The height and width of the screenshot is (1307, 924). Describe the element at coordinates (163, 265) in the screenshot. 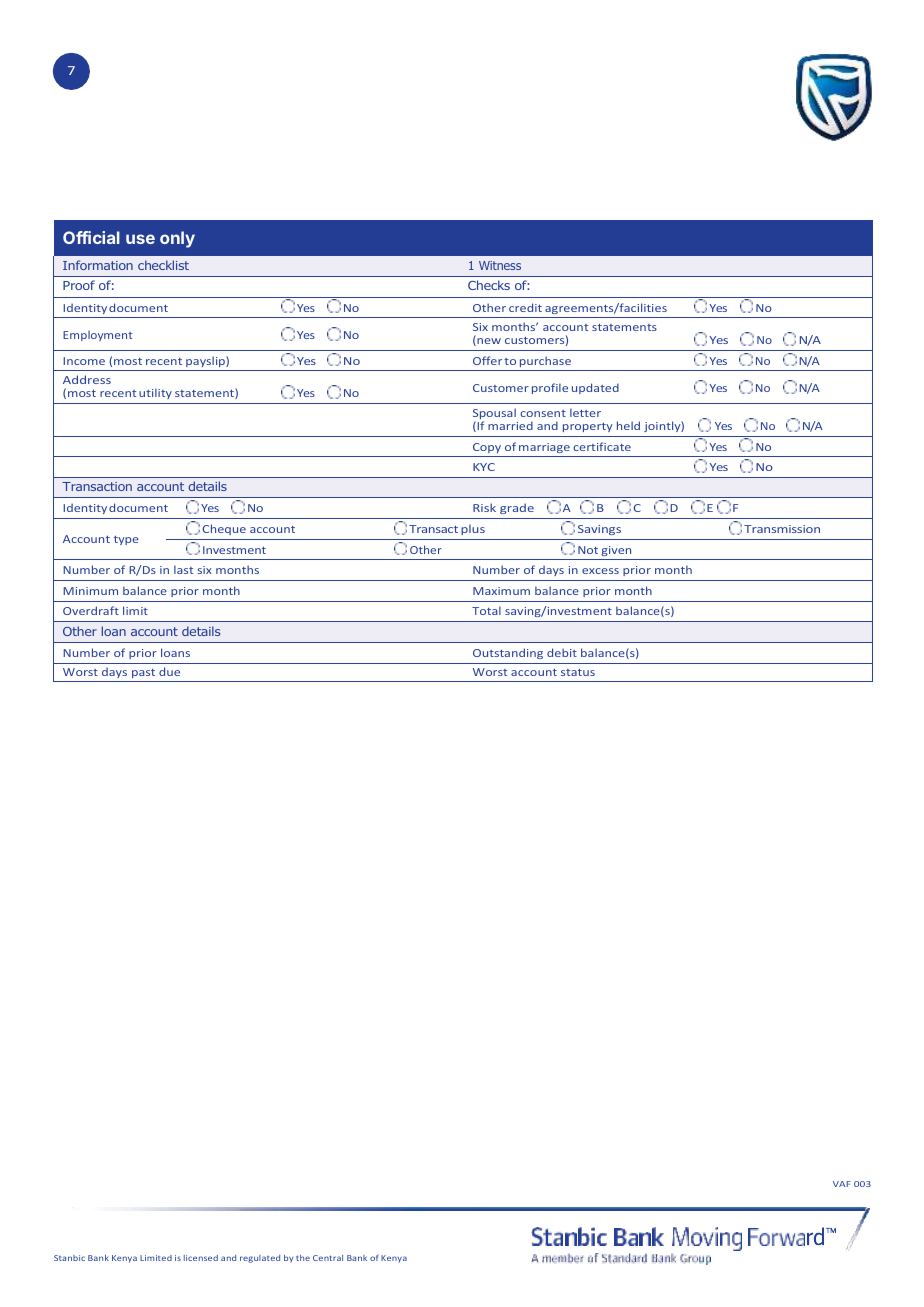

I see `checklist` at that location.
